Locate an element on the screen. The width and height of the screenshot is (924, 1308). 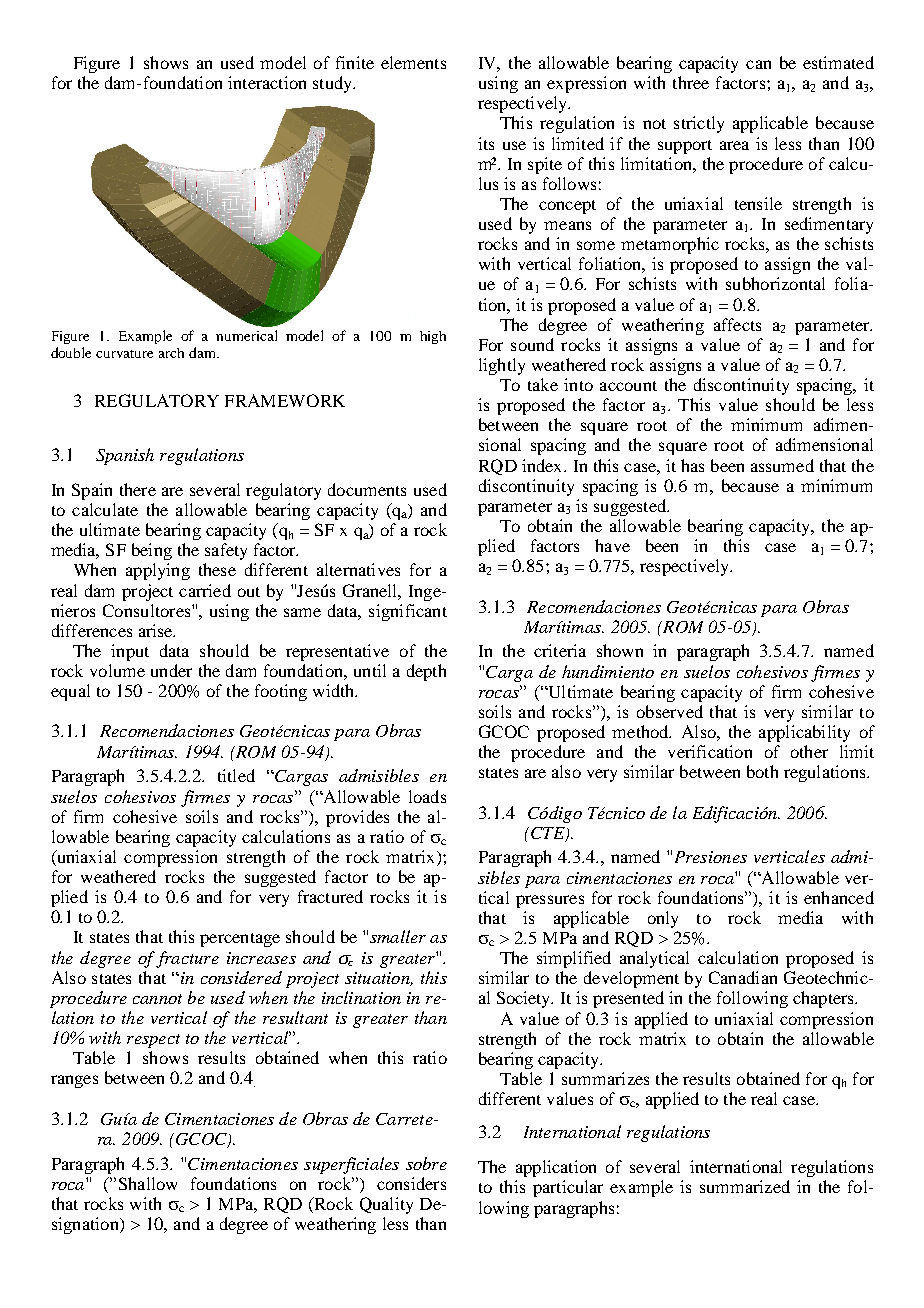
percentage is located at coordinates (240, 940).
